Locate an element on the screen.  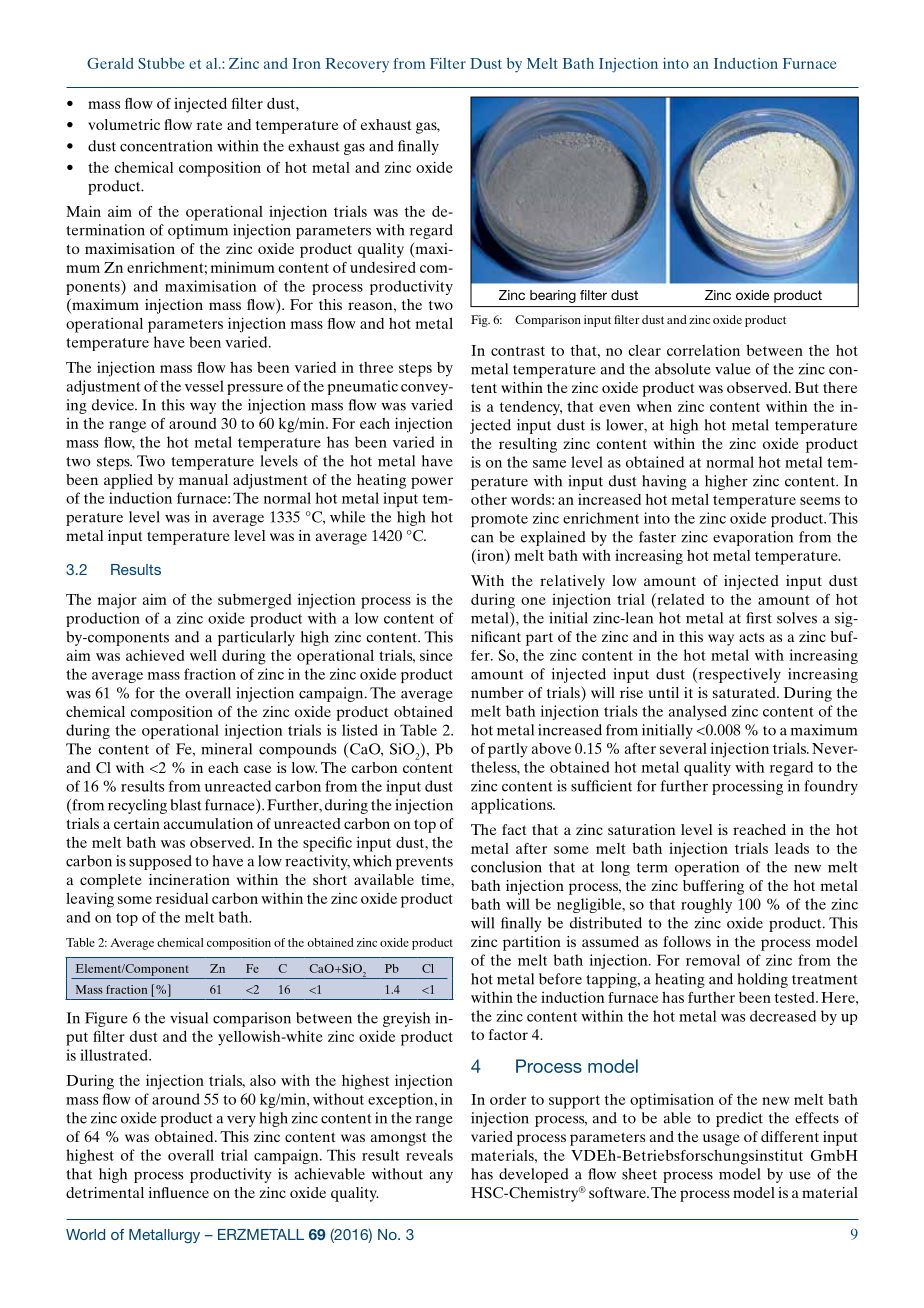
influence is located at coordinates (179, 1192).
